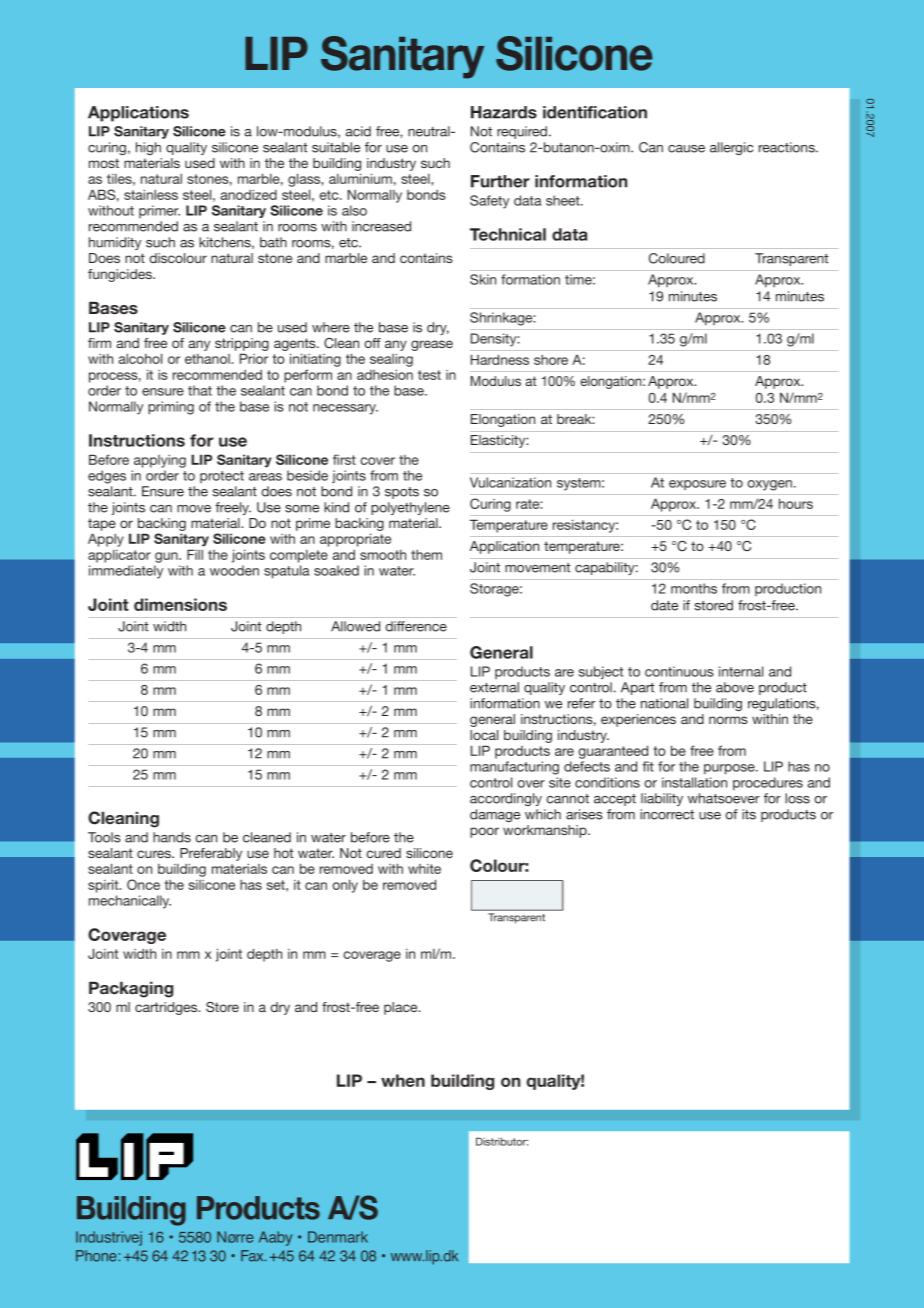  What do you see at coordinates (500, 181) in the page?
I see `Further` at bounding box center [500, 181].
